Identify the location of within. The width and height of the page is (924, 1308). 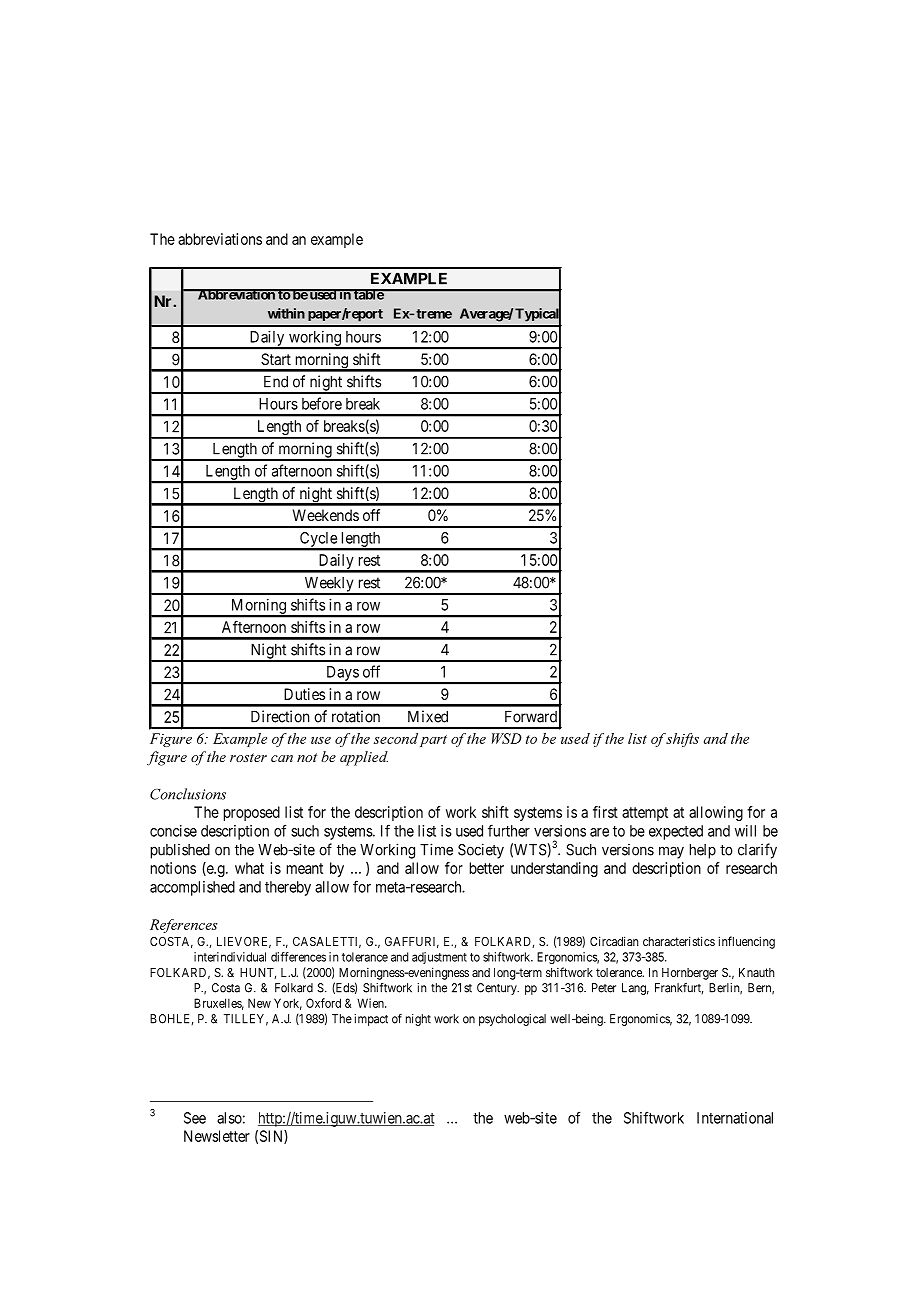
(286, 313).
